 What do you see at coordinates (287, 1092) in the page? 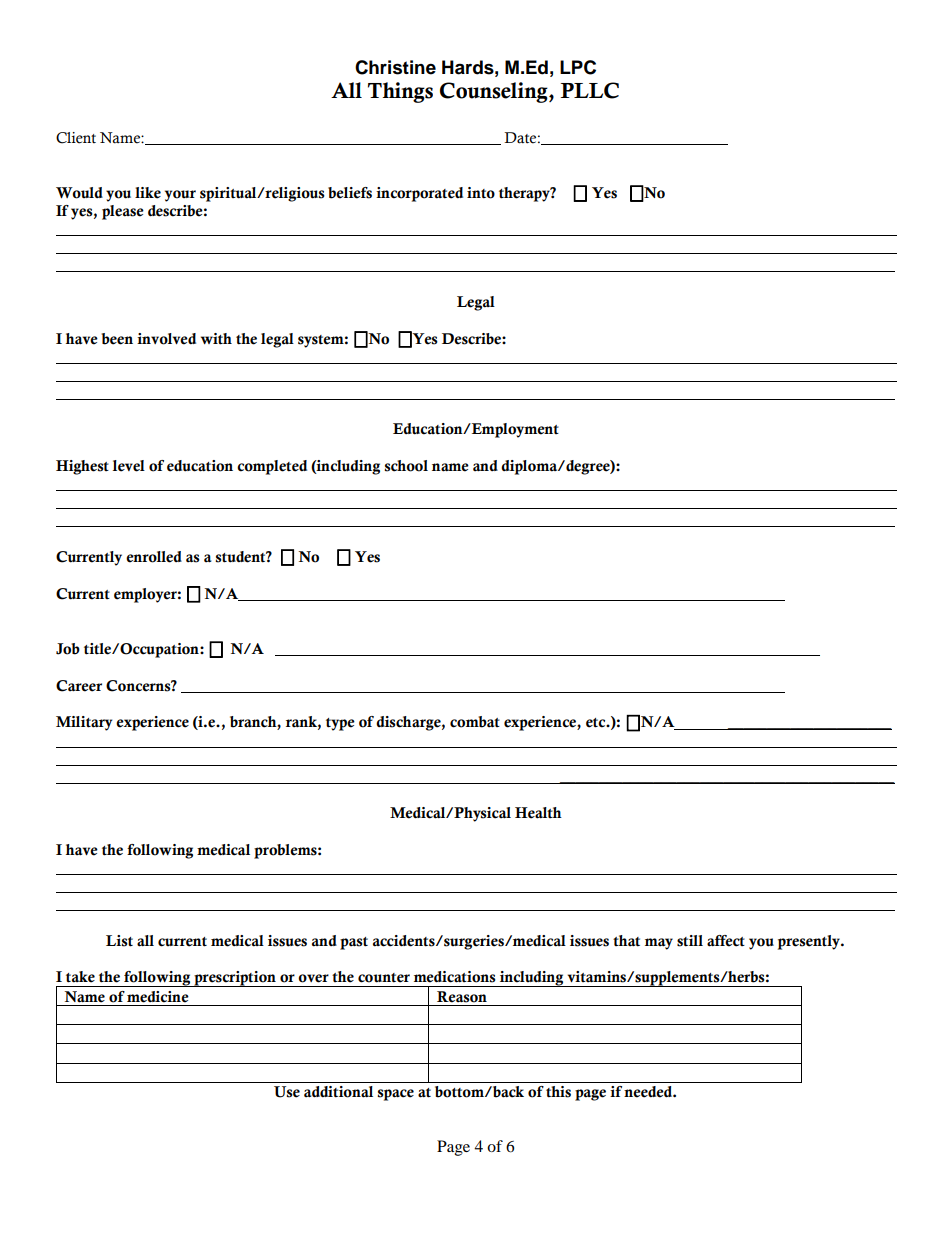
I see `Use` at bounding box center [287, 1092].
